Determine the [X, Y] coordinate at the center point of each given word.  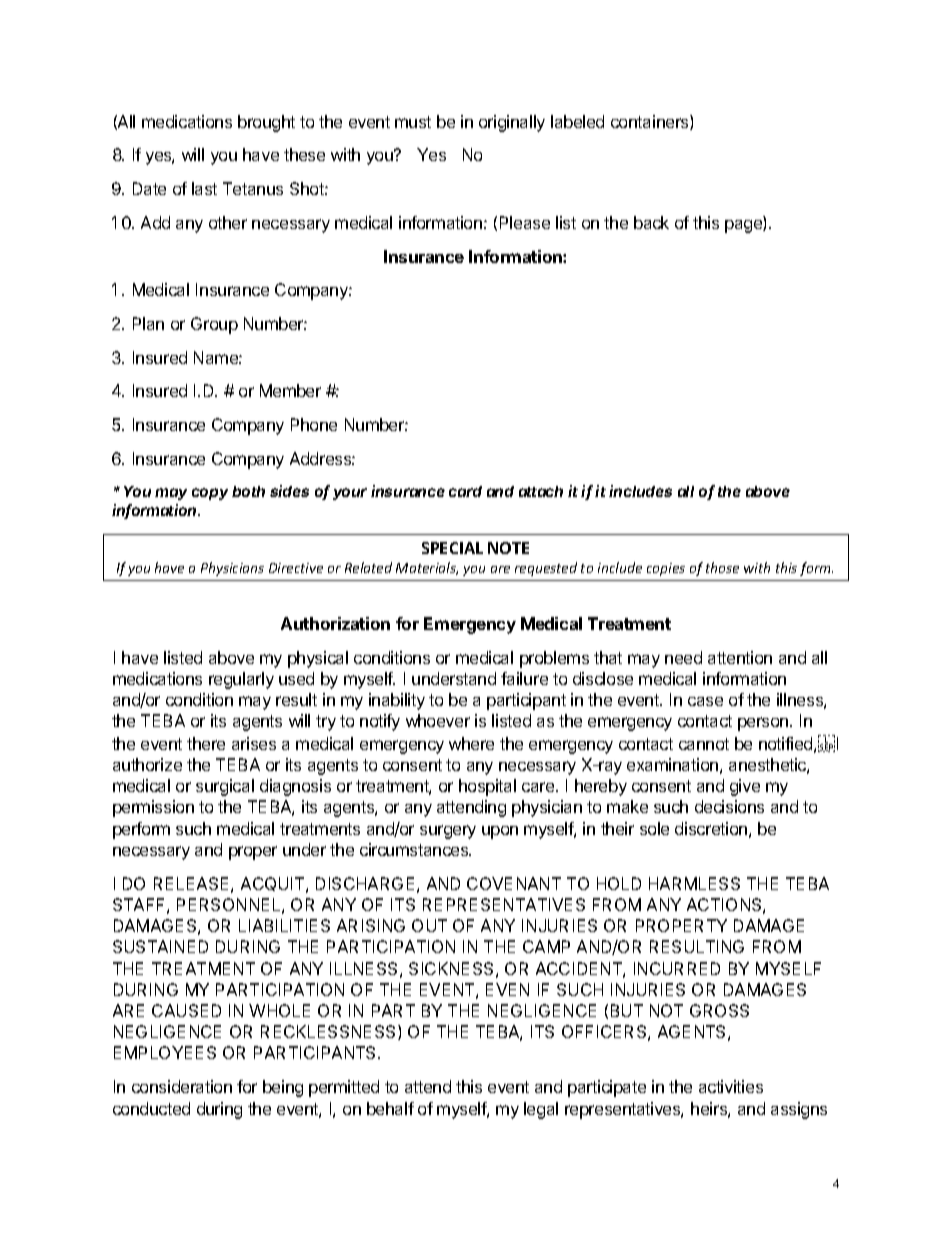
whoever [438, 720]
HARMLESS [694, 883]
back [651, 222]
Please [525, 222]
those [722, 567]
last [204, 188]
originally [512, 123]
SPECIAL [452, 548]
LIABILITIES [284, 925]
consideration [182, 1086]
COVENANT [514, 883]
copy [210, 494]
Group [214, 325]
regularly [241, 680]
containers [651, 122]
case [705, 701]
